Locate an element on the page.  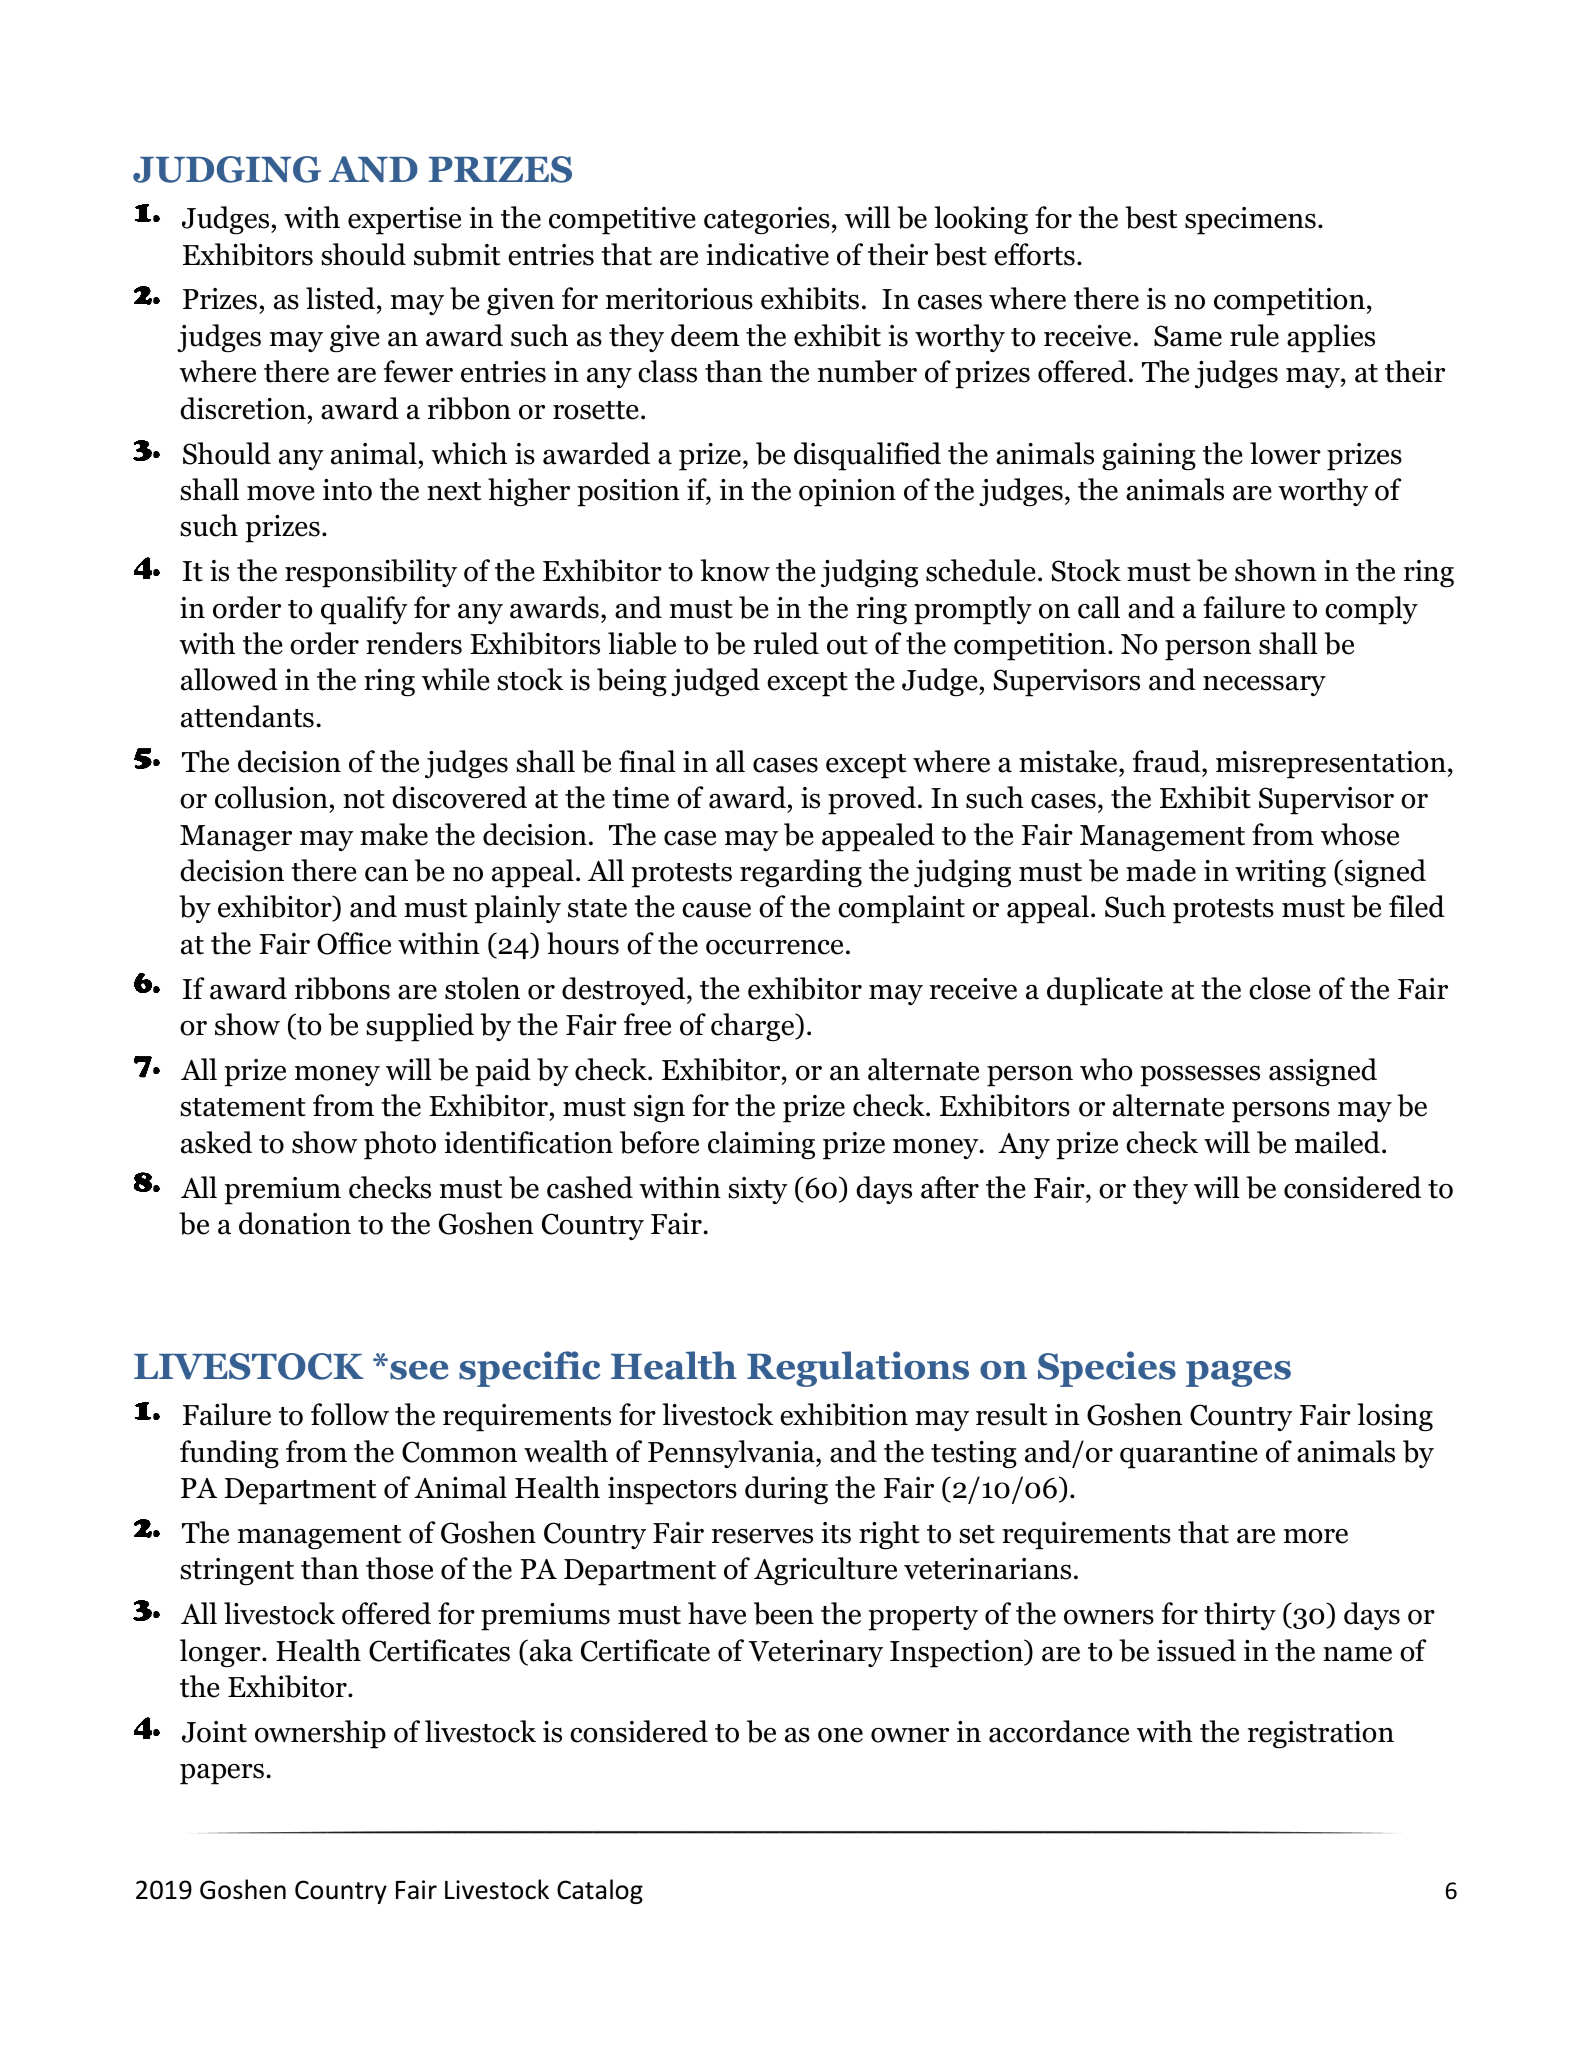
specimens is located at coordinates (1250, 221).
